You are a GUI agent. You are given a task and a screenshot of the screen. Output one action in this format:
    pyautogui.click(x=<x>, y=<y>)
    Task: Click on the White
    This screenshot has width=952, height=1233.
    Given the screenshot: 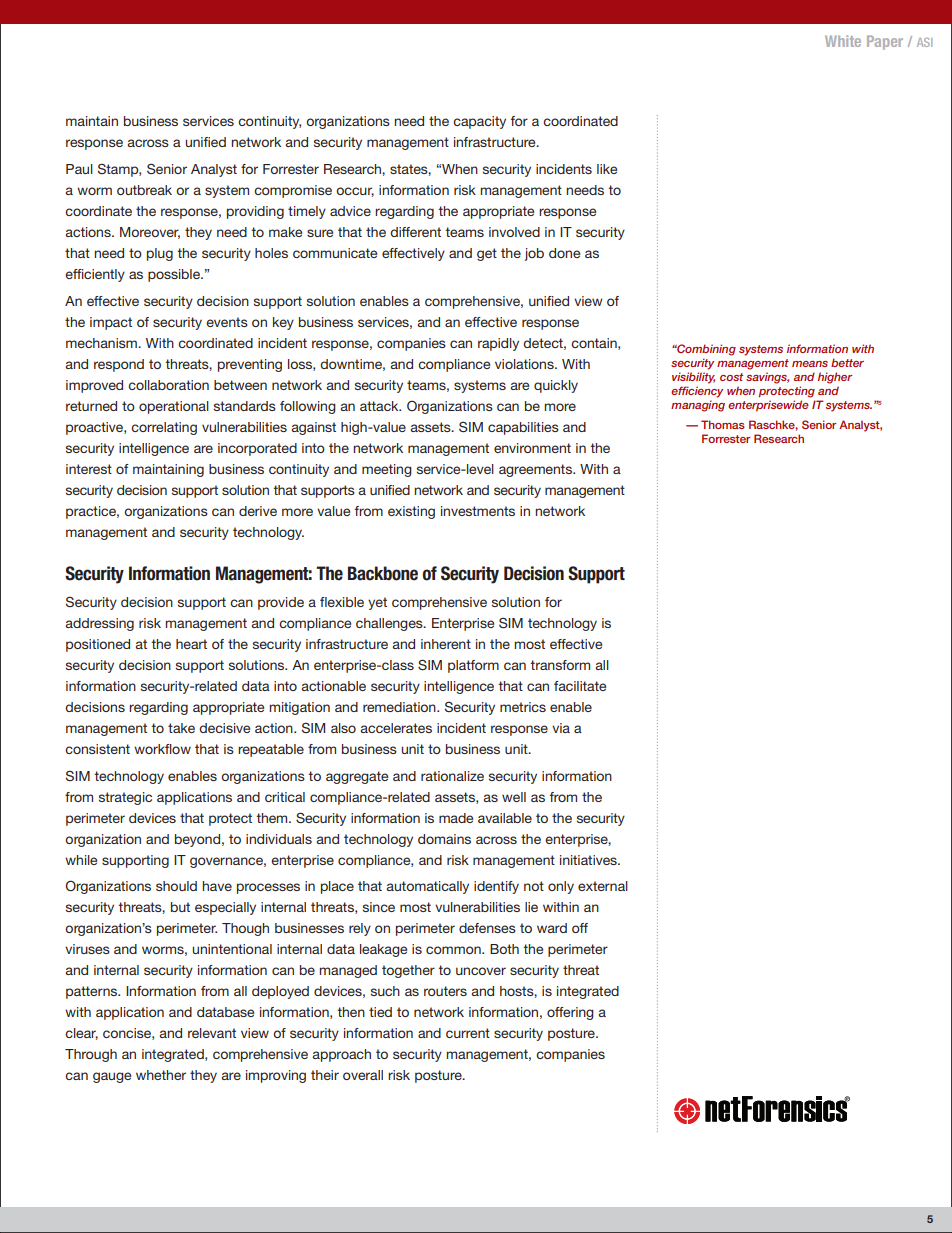 What is the action you would take?
    pyautogui.click(x=843, y=41)
